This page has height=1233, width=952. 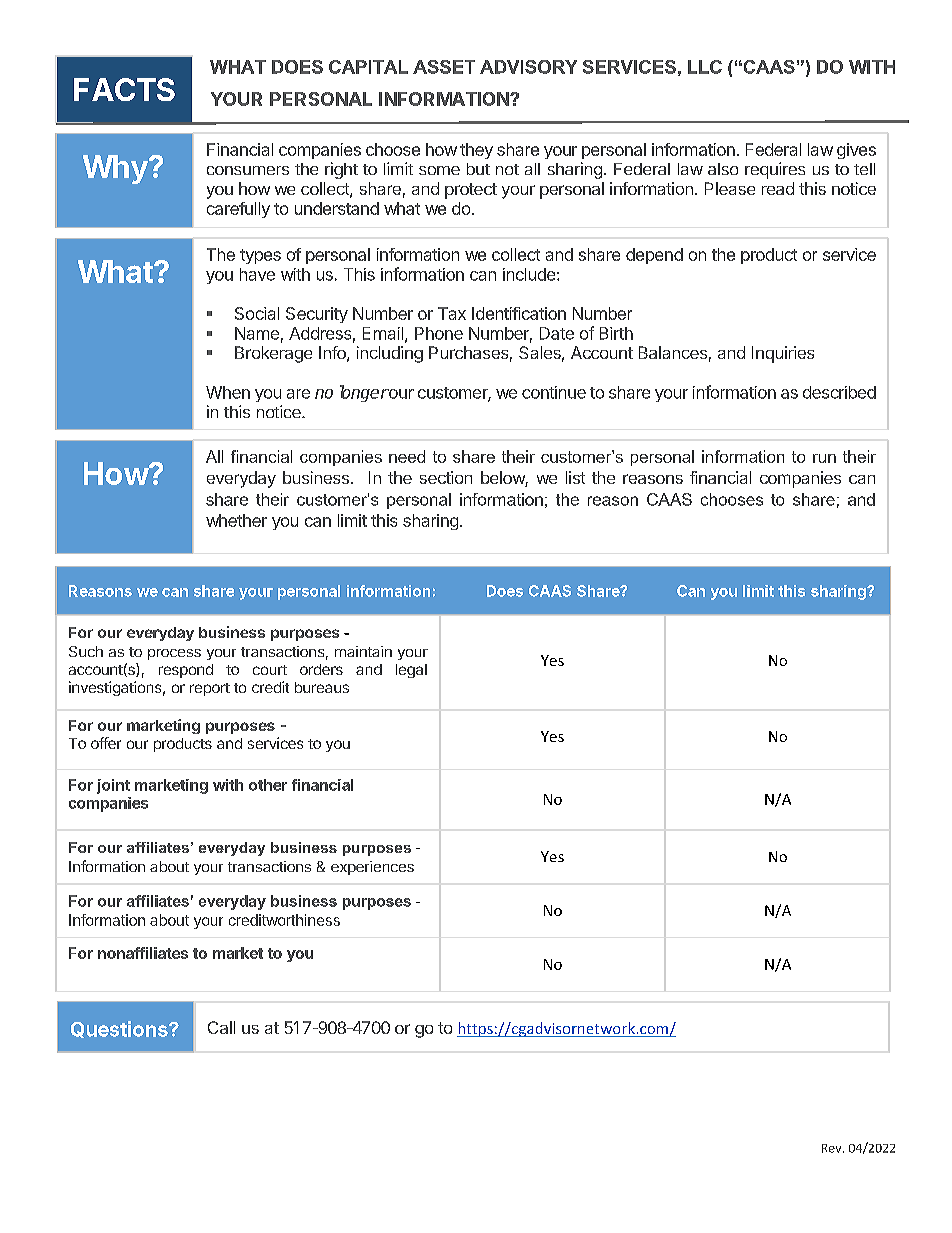 I want to click on LLC, so click(x=705, y=67).
